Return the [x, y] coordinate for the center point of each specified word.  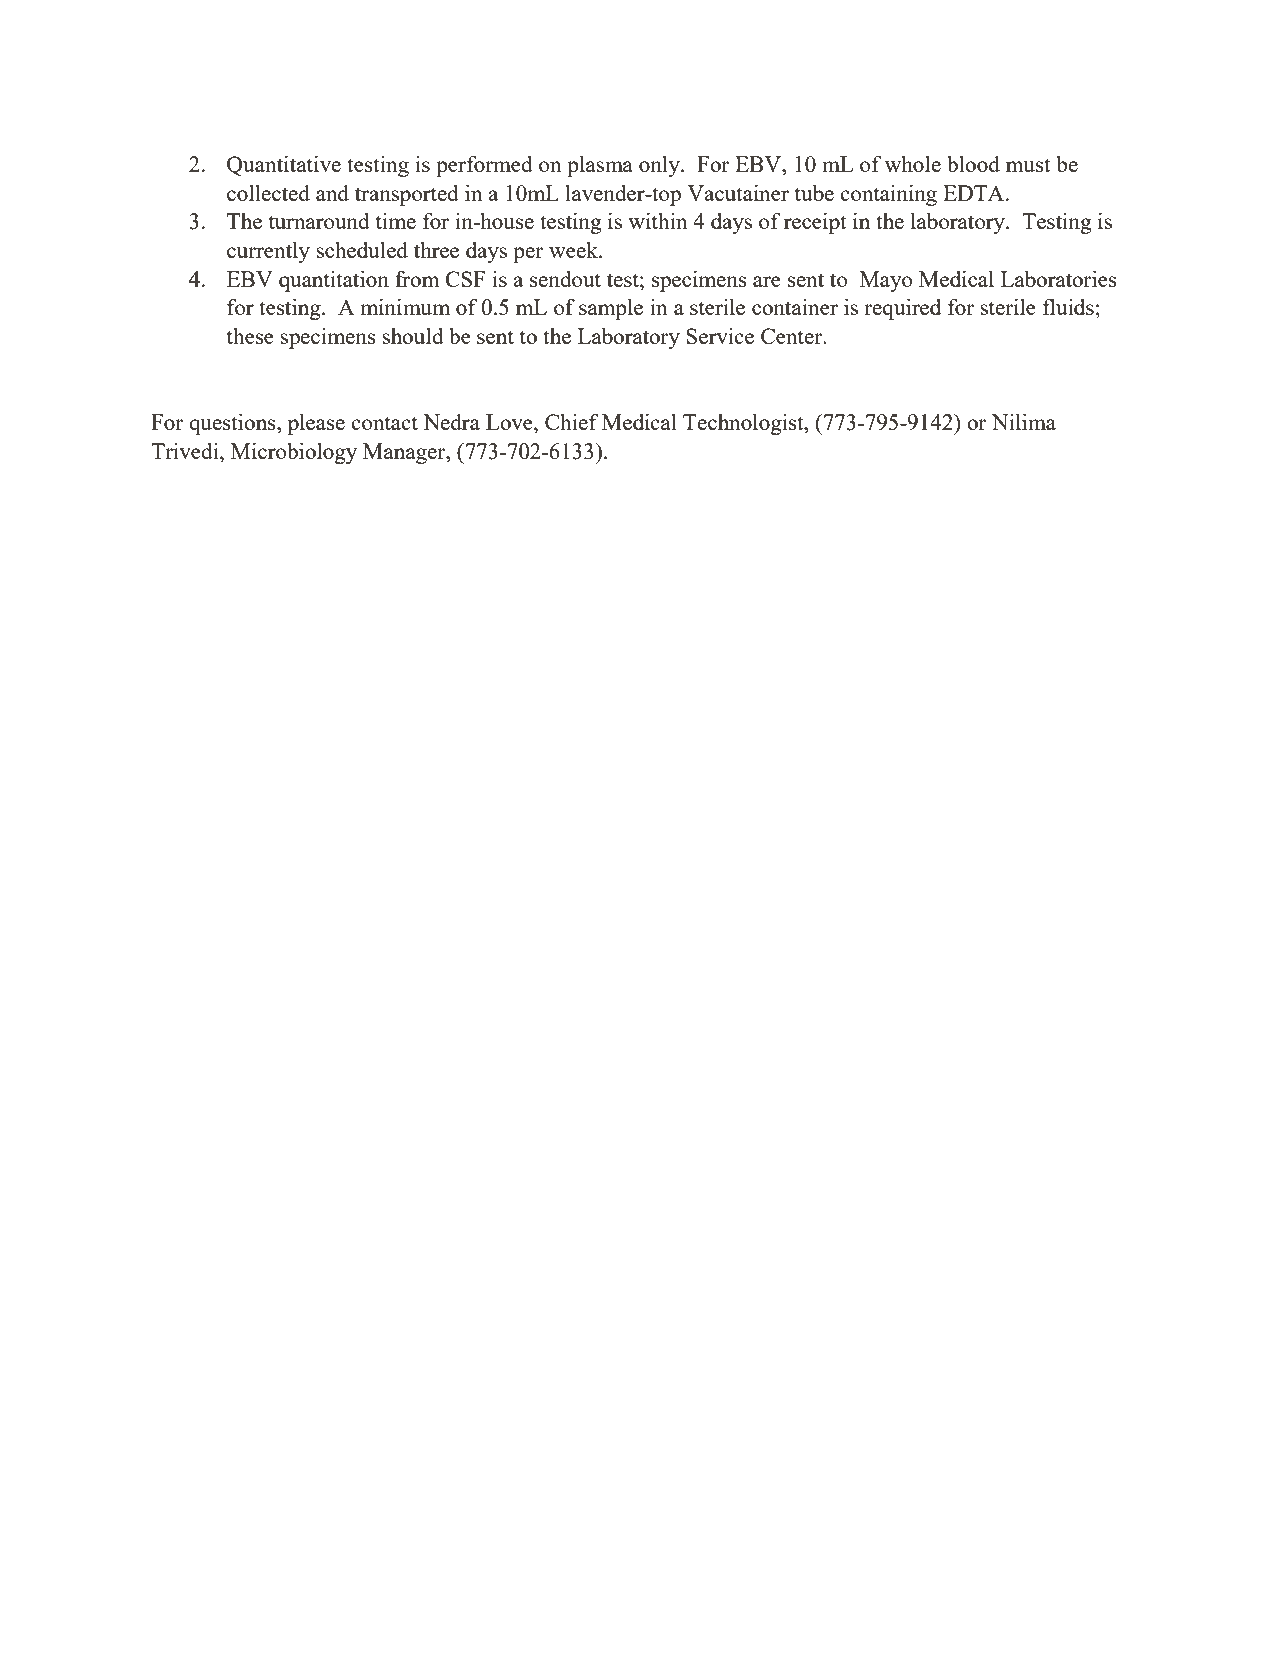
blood [973, 163]
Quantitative [284, 166]
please [316, 424]
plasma [600, 166]
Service [720, 336]
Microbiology [294, 453]
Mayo [886, 281]
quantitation [334, 281]
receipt [815, 223]
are [767, 281]
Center [793, 336]
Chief [572, 421]
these [250, 335]
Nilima [1024, 421]
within [658, 220]
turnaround [319, 220]
